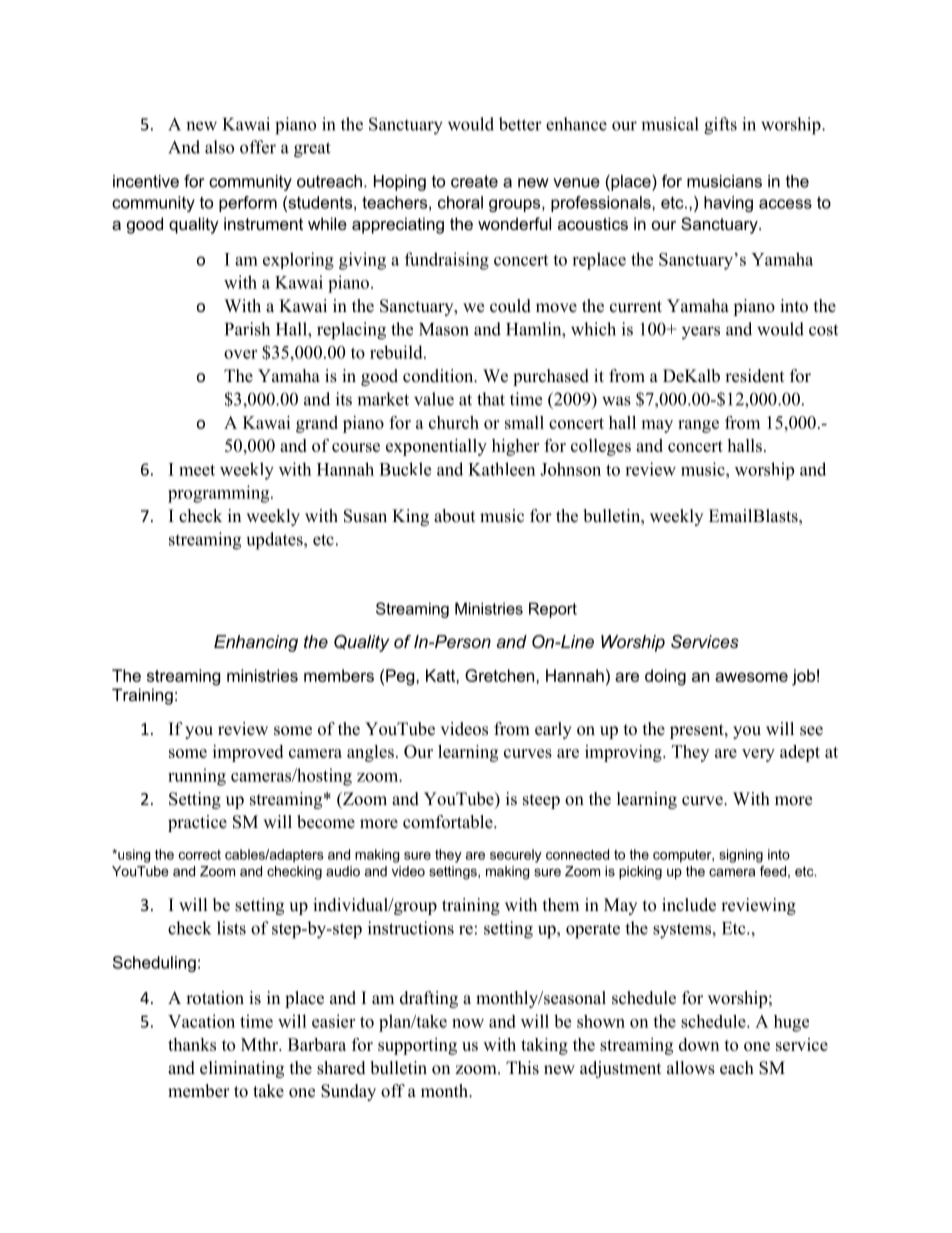 This document has height=1233, width=952. What do you see at coordinates (474, 181) in the document?
I see `create` at bounding box center [474, 181].
